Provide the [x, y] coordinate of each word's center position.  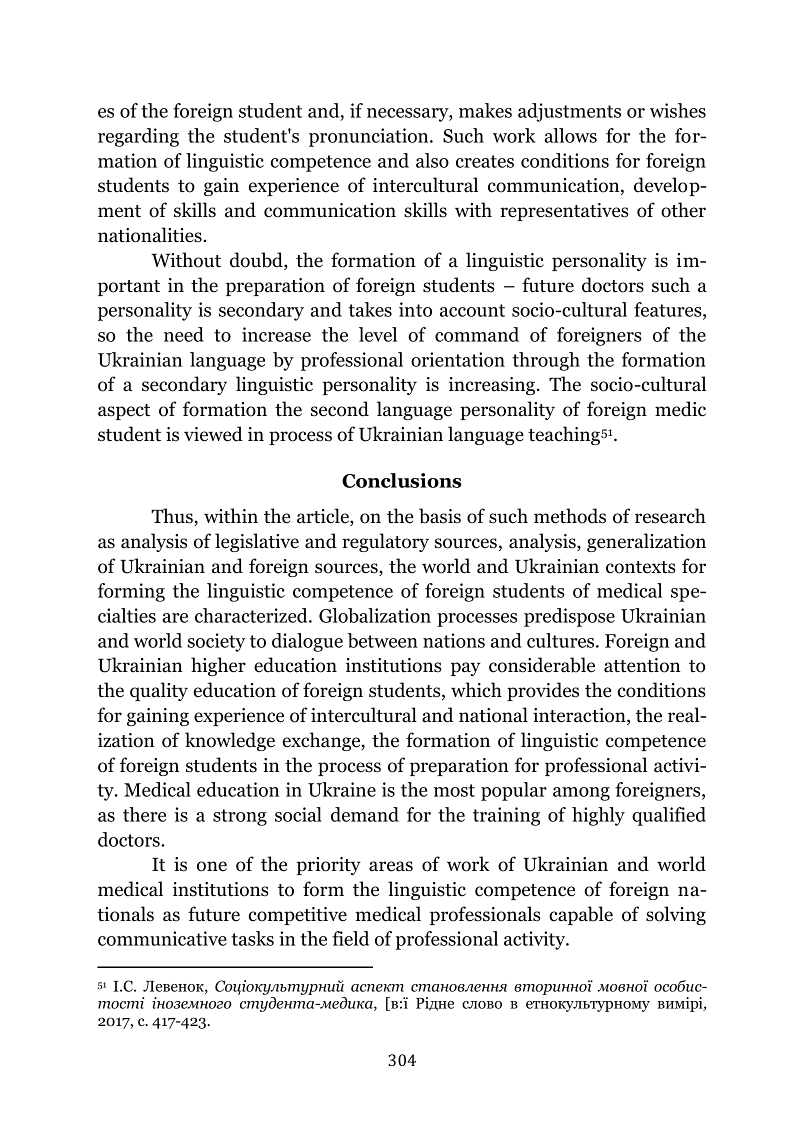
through [546, 361]
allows [570, 135]
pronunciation [370, 137]
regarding [138, 137]
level [378, 334]
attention [642, 665]
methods [570, 516]
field [350, 938]
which [476, 690]
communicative [162, 938]
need [184, 334]
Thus [173, 517]
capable [581, 915]
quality [159, 691]
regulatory [385, 542]
